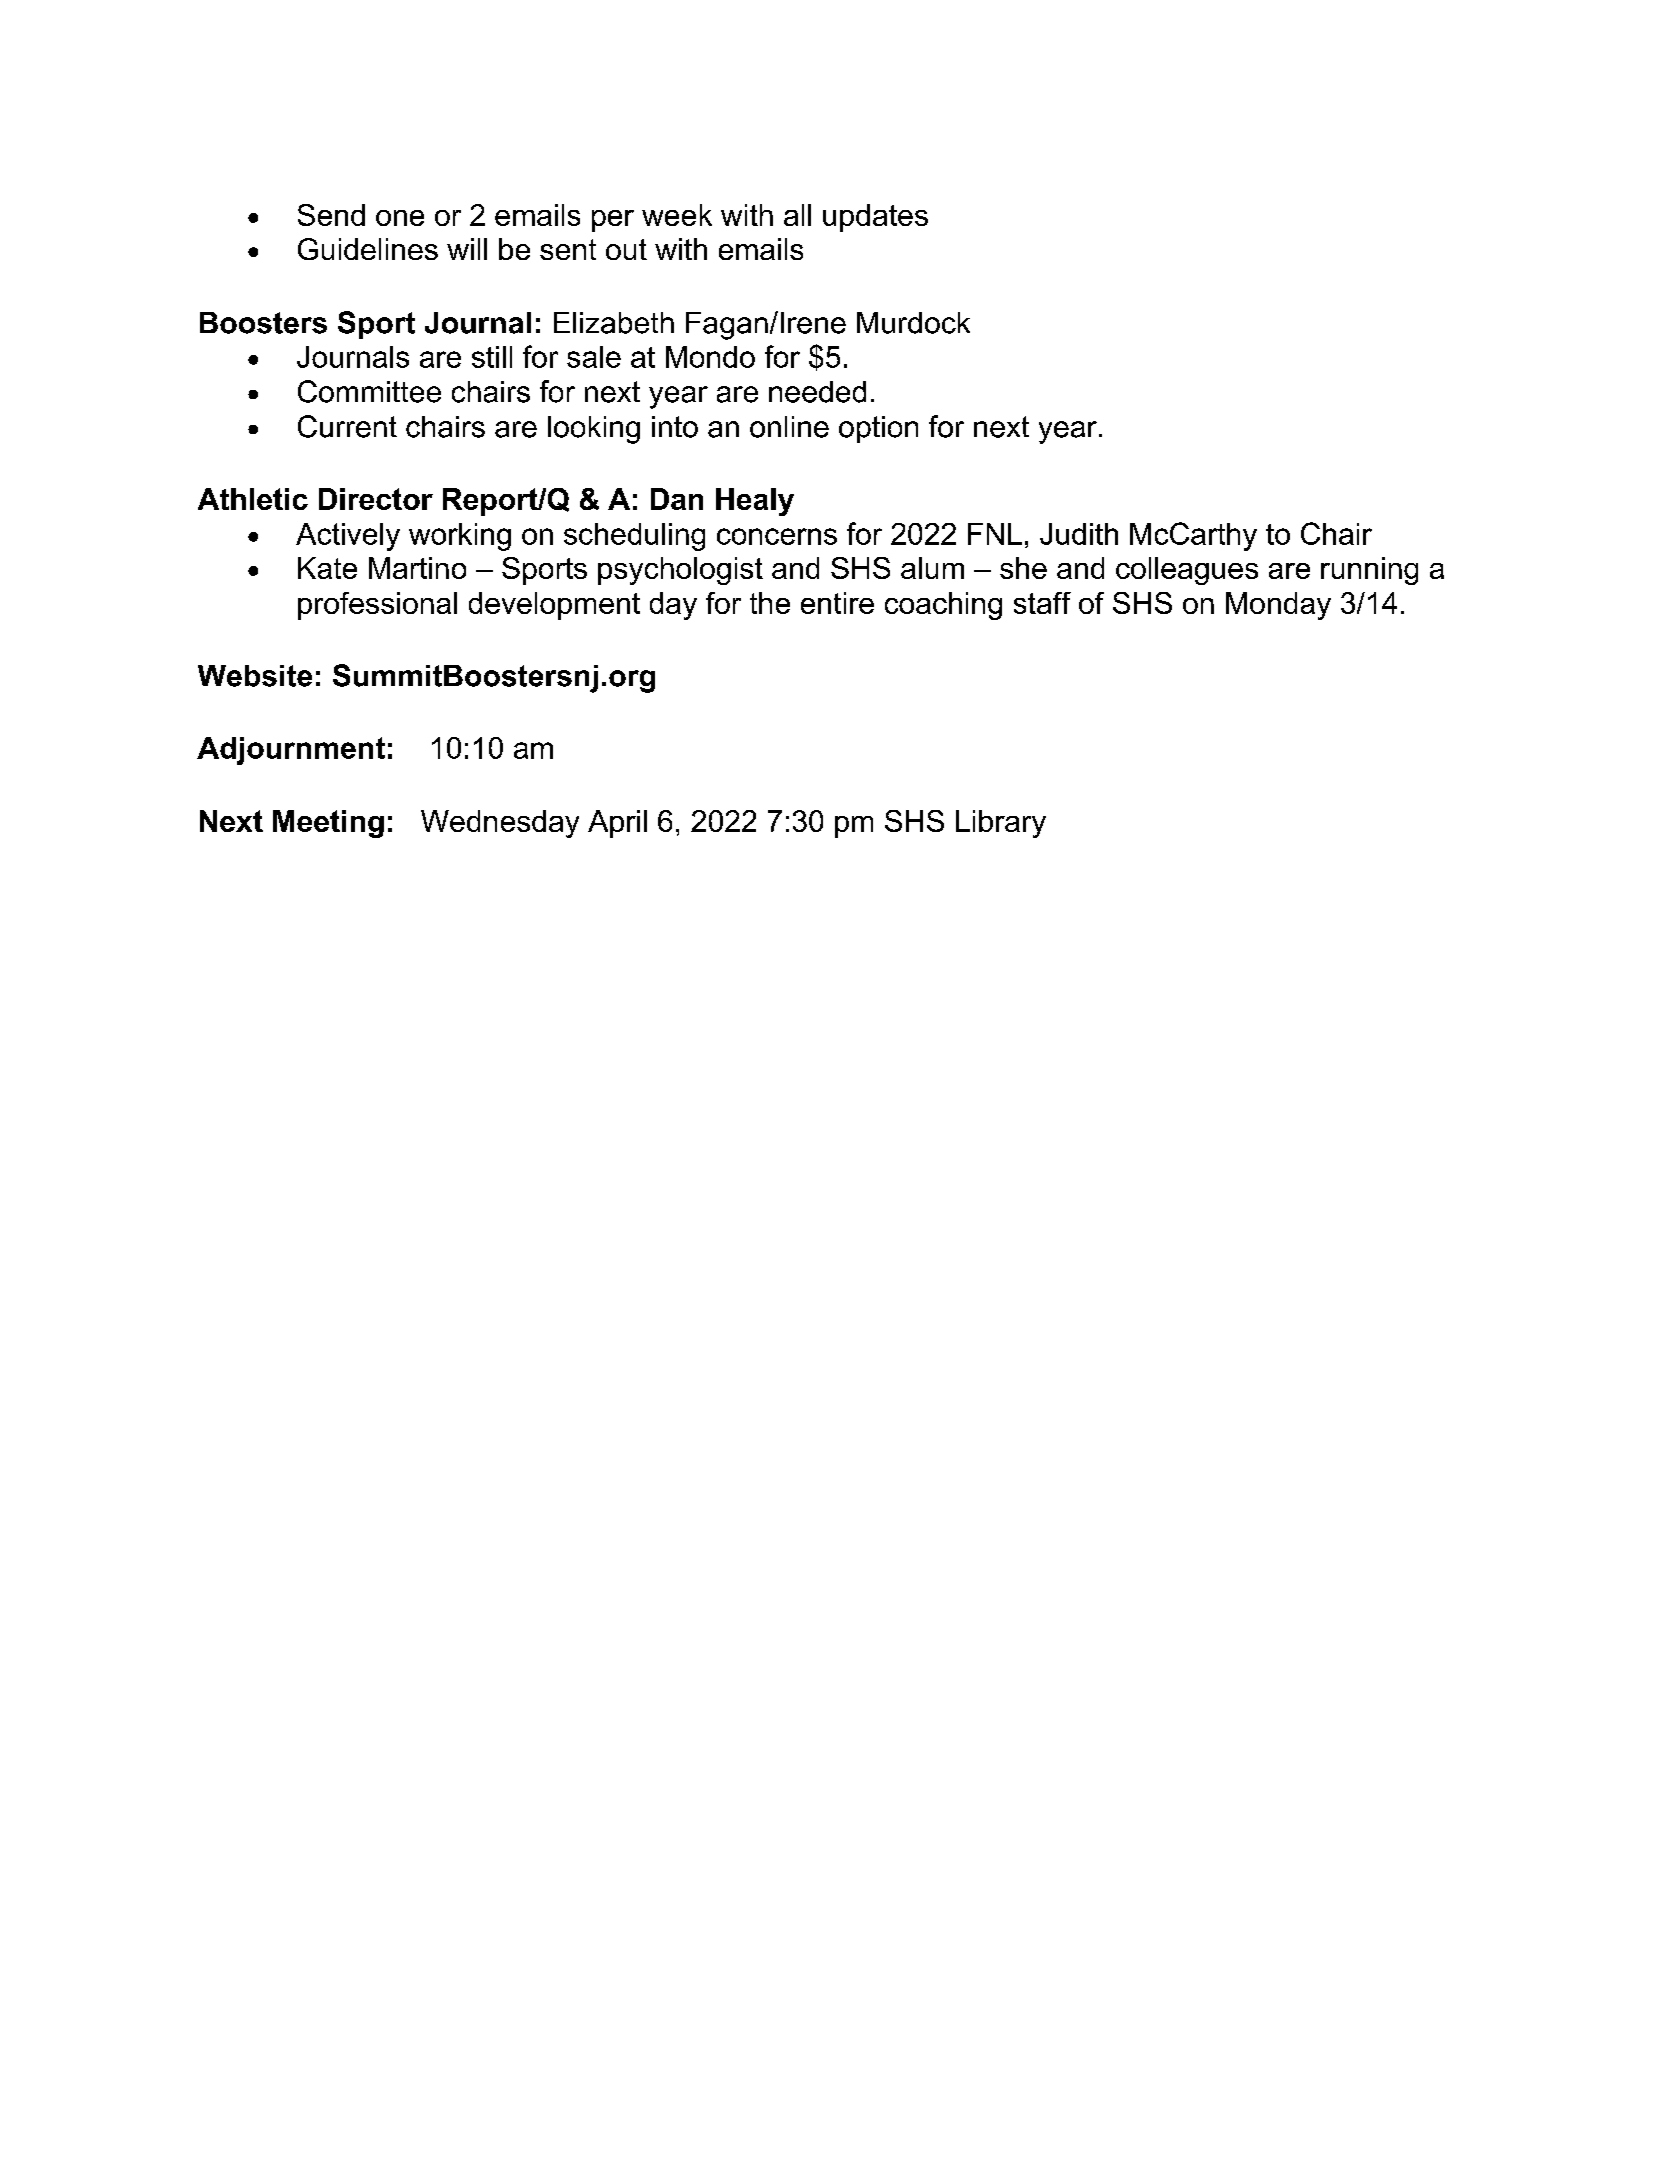  I want to click on one, so click(400, 218).
